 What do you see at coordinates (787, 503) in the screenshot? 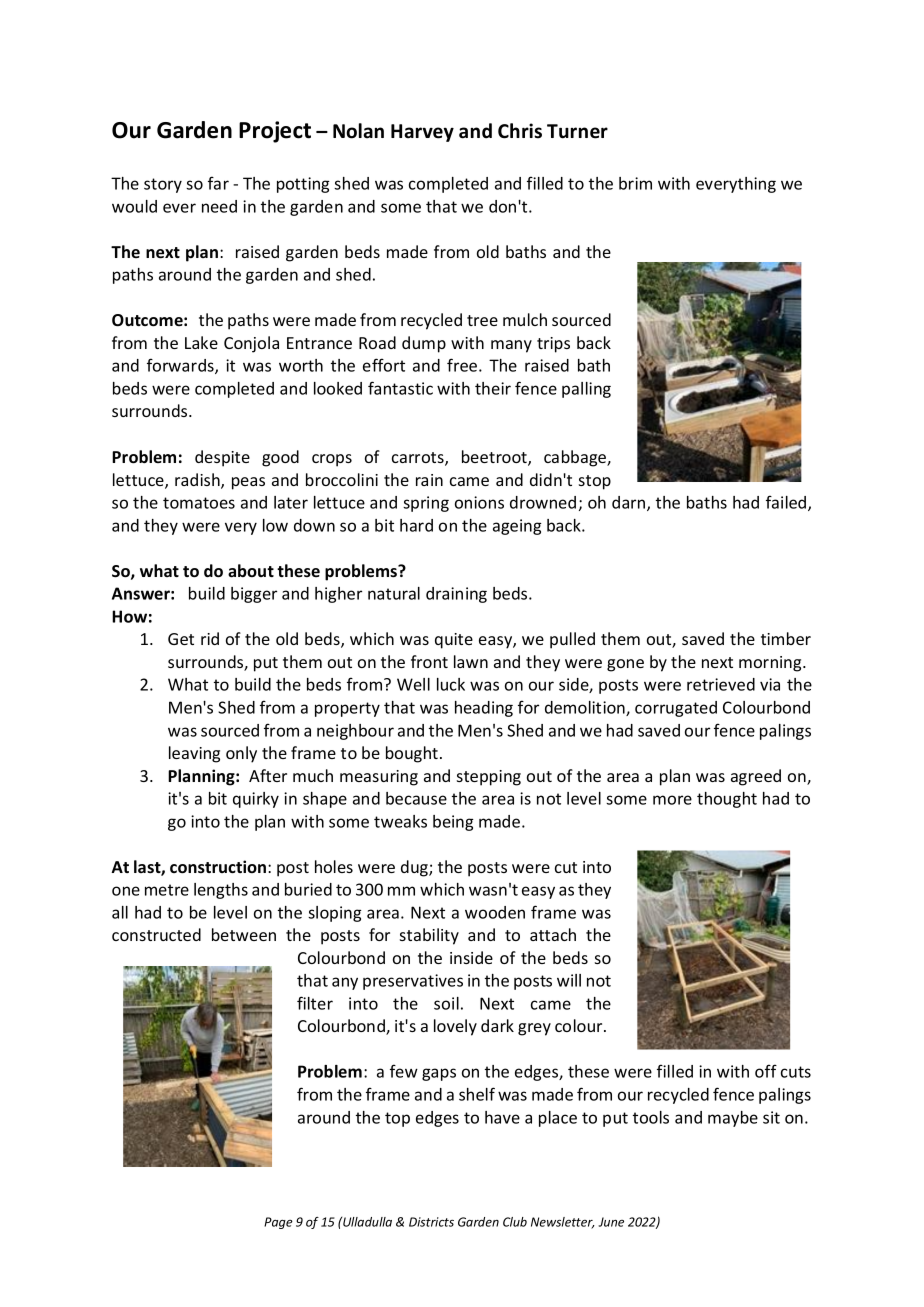
I see `failed` at bounding box center [787, 503].
